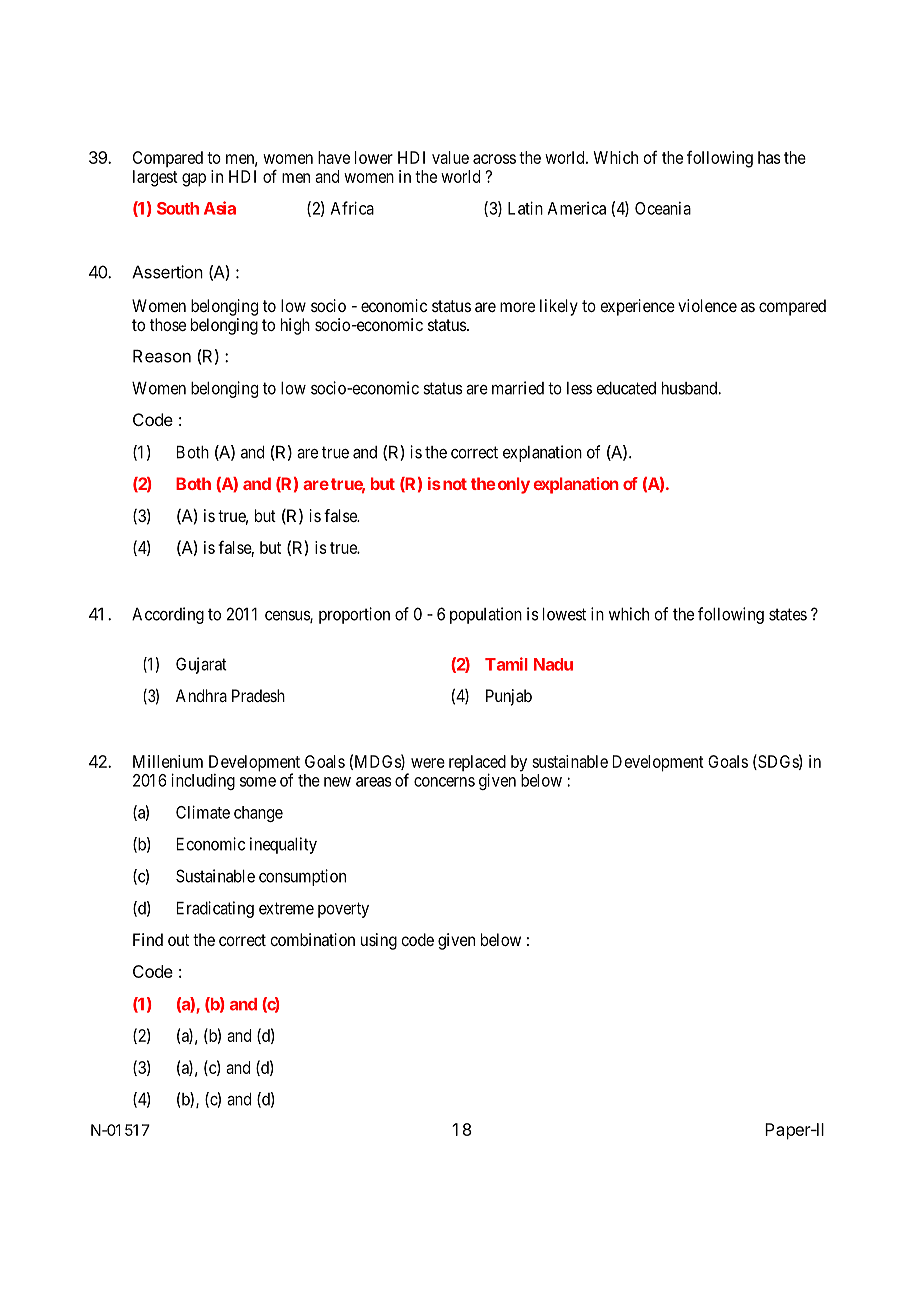 This page has width=924, height=1308. What do you see at coordinates (663, 208) in the page?
I see `Oceania` at bounding box center [663, 208].
